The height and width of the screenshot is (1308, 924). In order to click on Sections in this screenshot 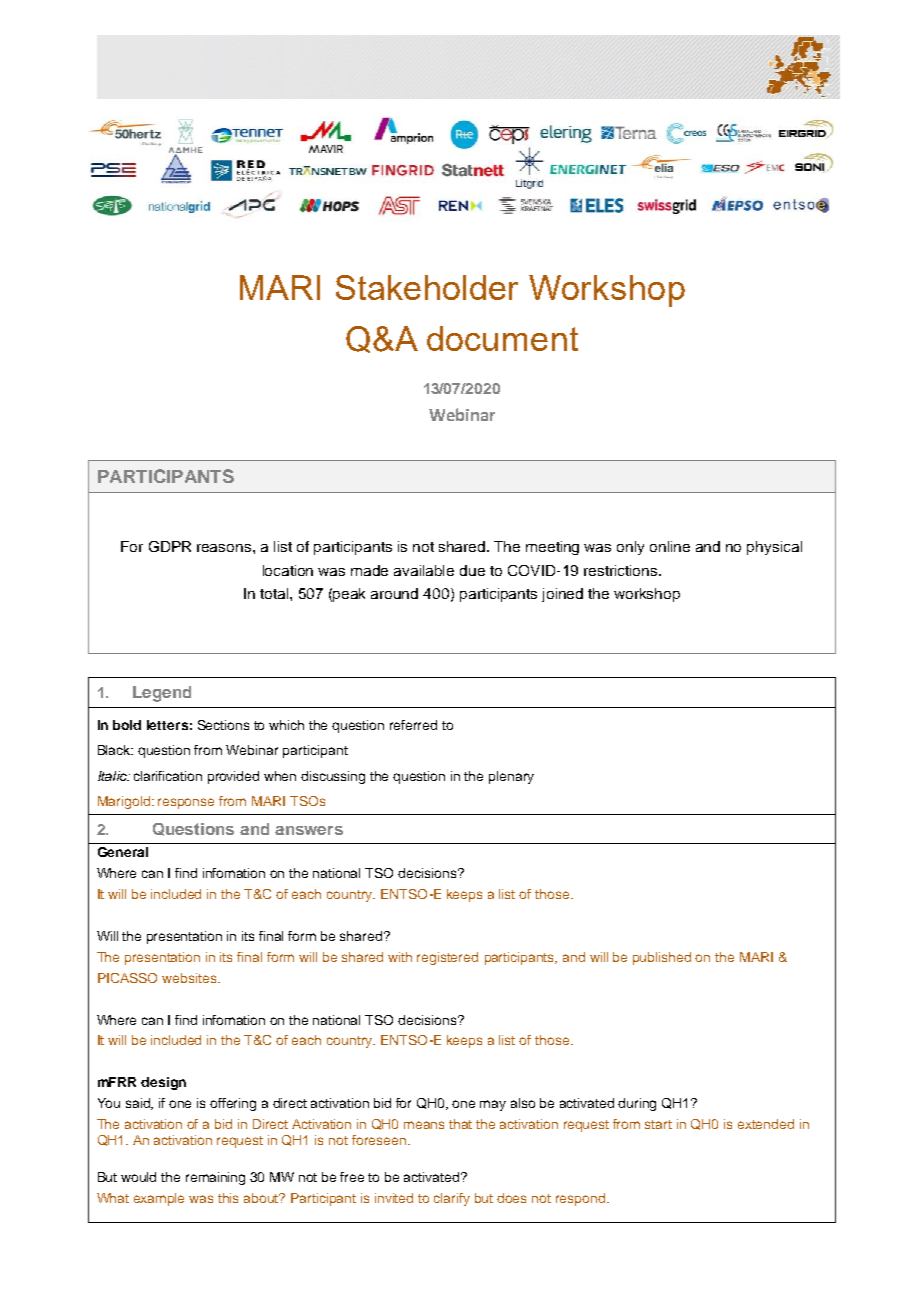, I will do `click(223, 725)`.
